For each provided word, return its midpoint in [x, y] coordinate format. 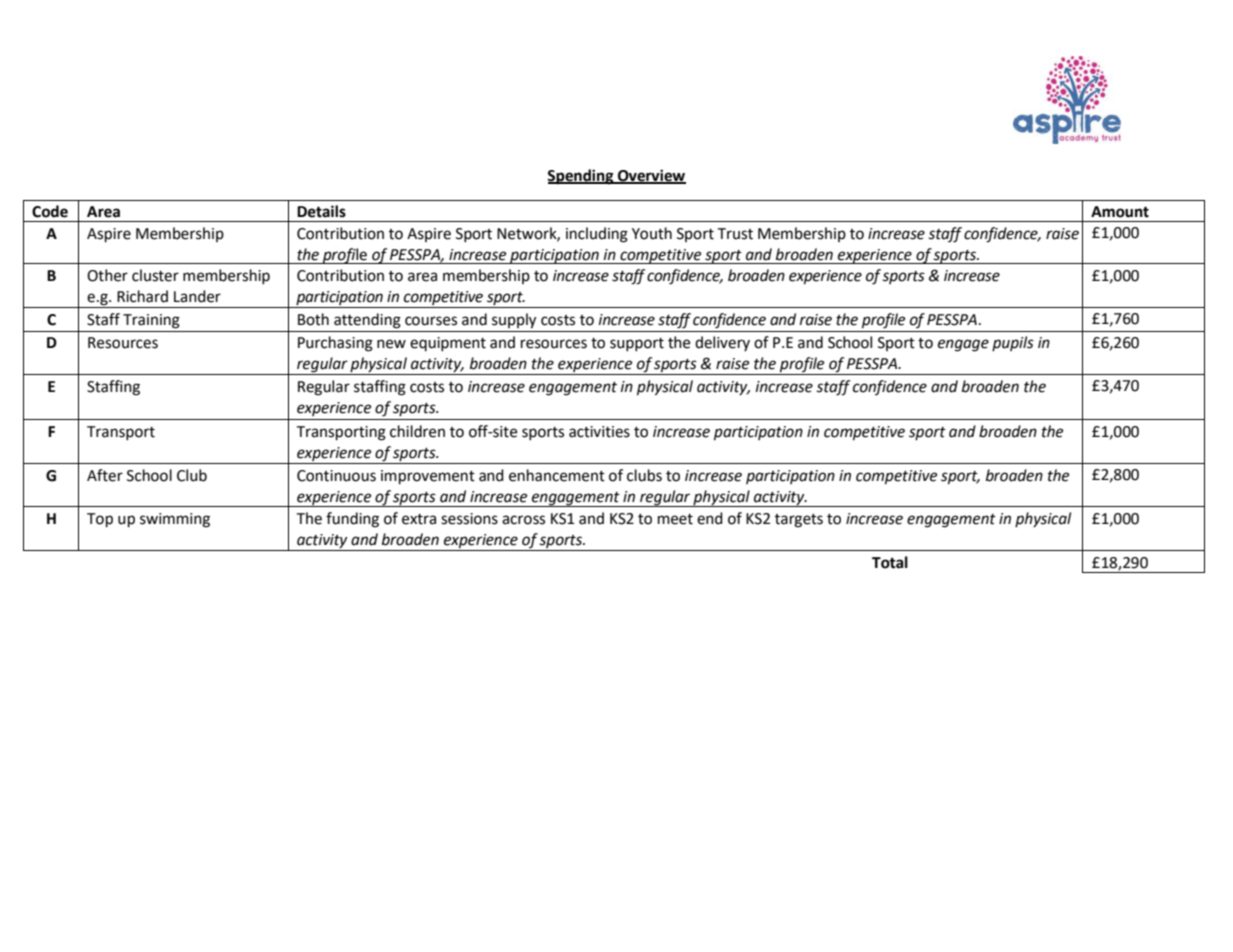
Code [50, 211]
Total [890, 562]
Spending [581, 177]
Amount [1120, 212]
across [523, 520]
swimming [175, 520]
